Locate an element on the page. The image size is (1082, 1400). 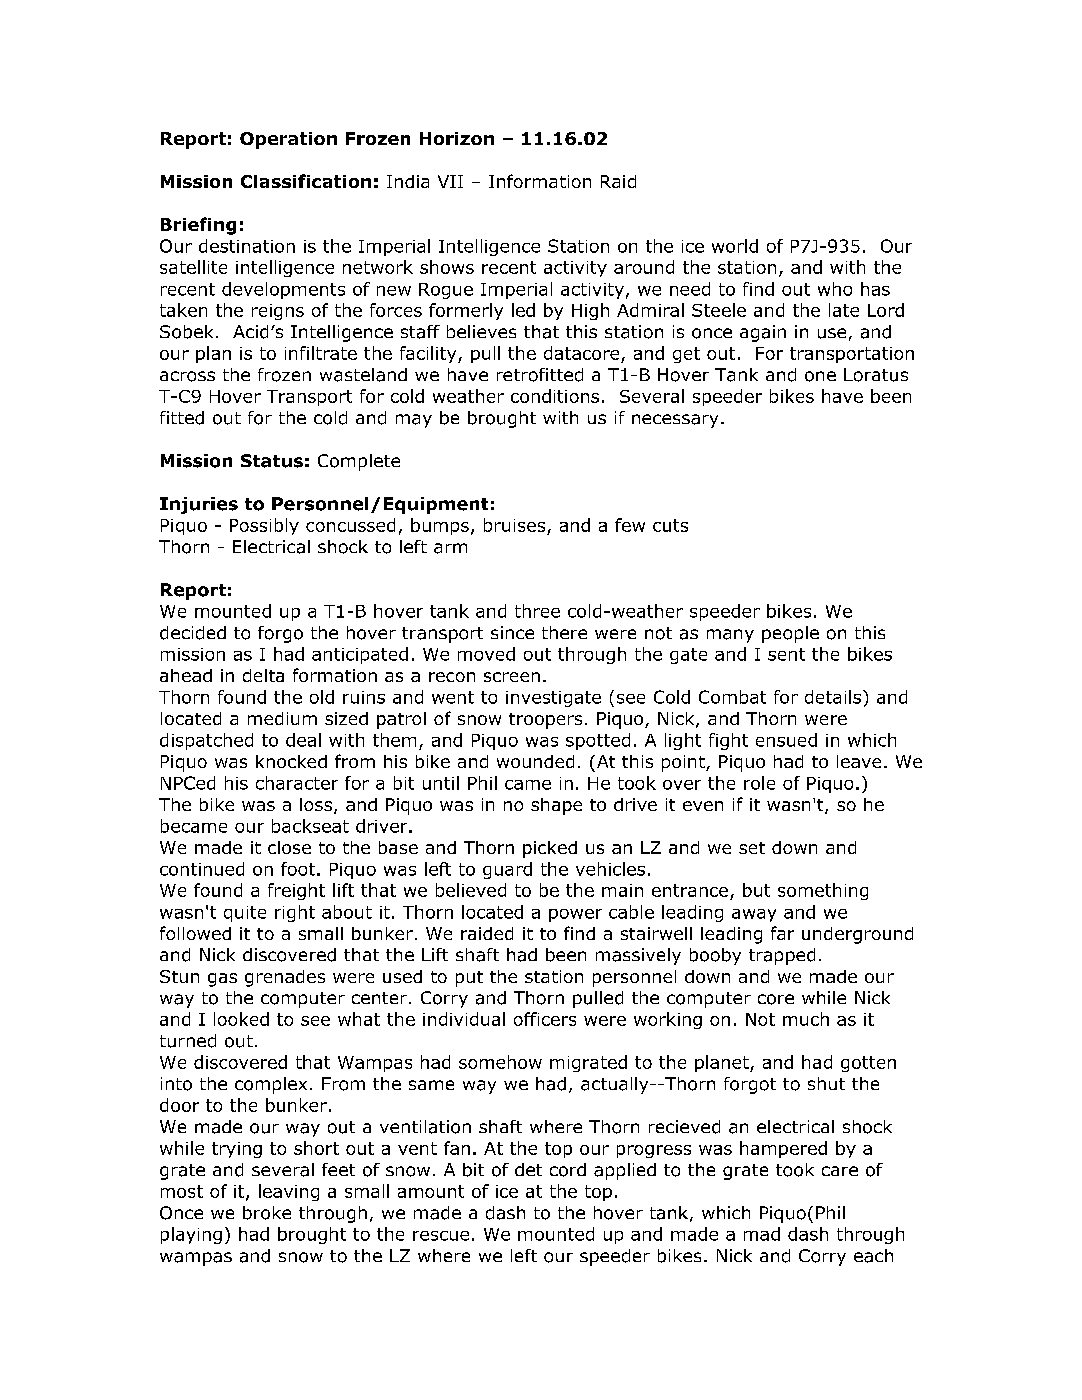
world is located at coordinates (735, 246).
